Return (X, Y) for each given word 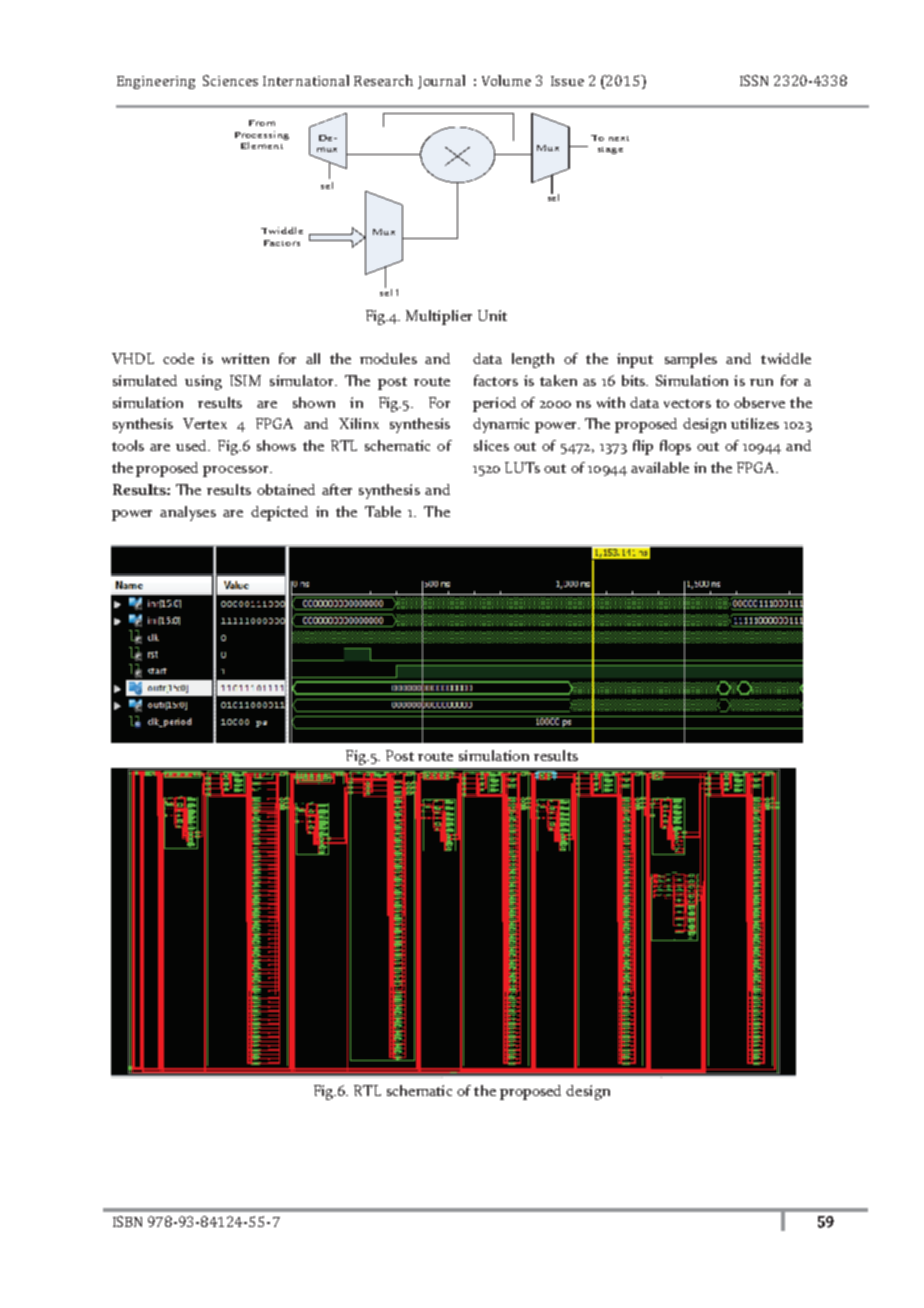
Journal (441, 82)
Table (383, 511)
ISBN (127, 1221)
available (660, 467)
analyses (188, 513)
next (619, 138)
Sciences (230, 80)
